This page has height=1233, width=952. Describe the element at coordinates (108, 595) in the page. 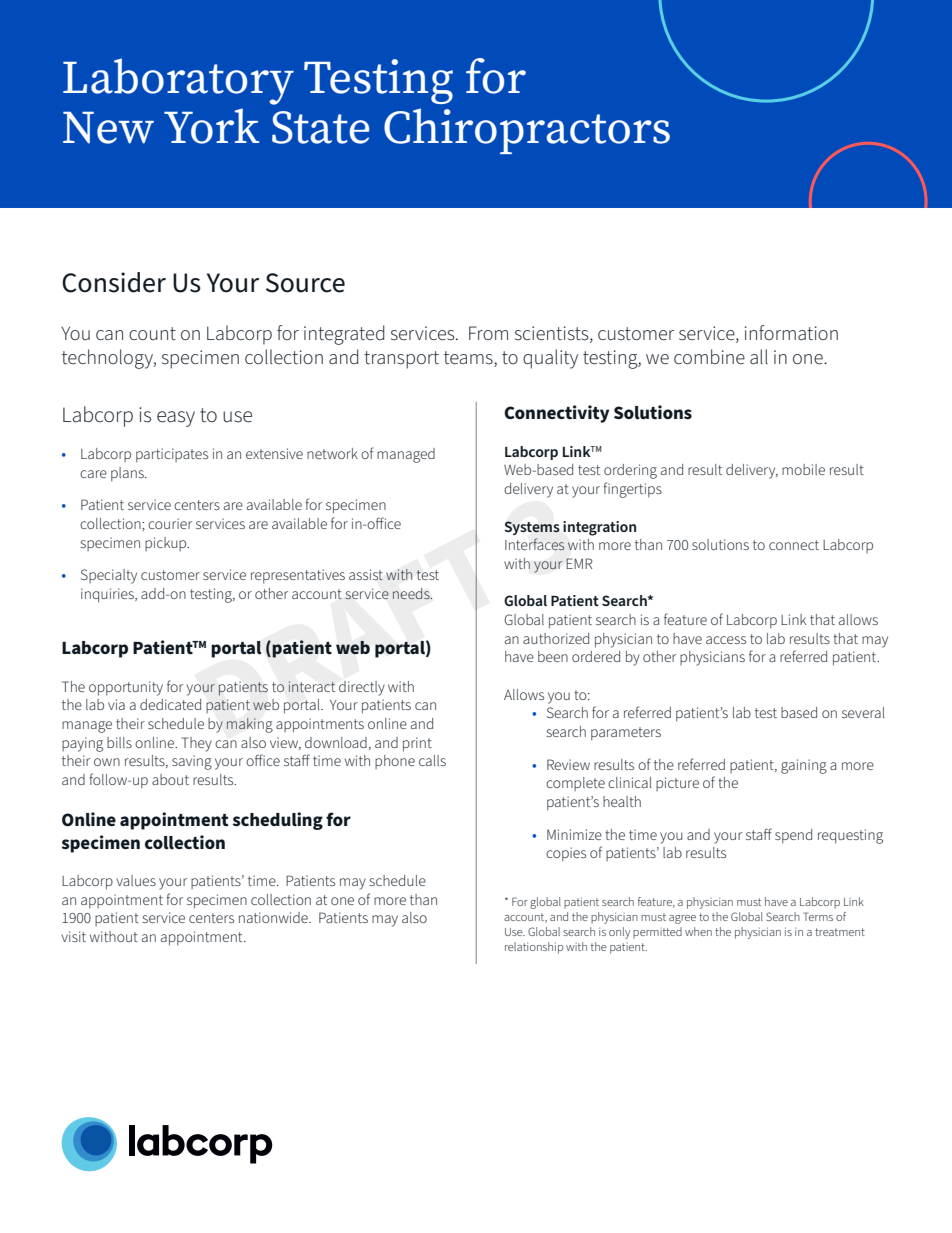

I see `inquiries` at that location.
